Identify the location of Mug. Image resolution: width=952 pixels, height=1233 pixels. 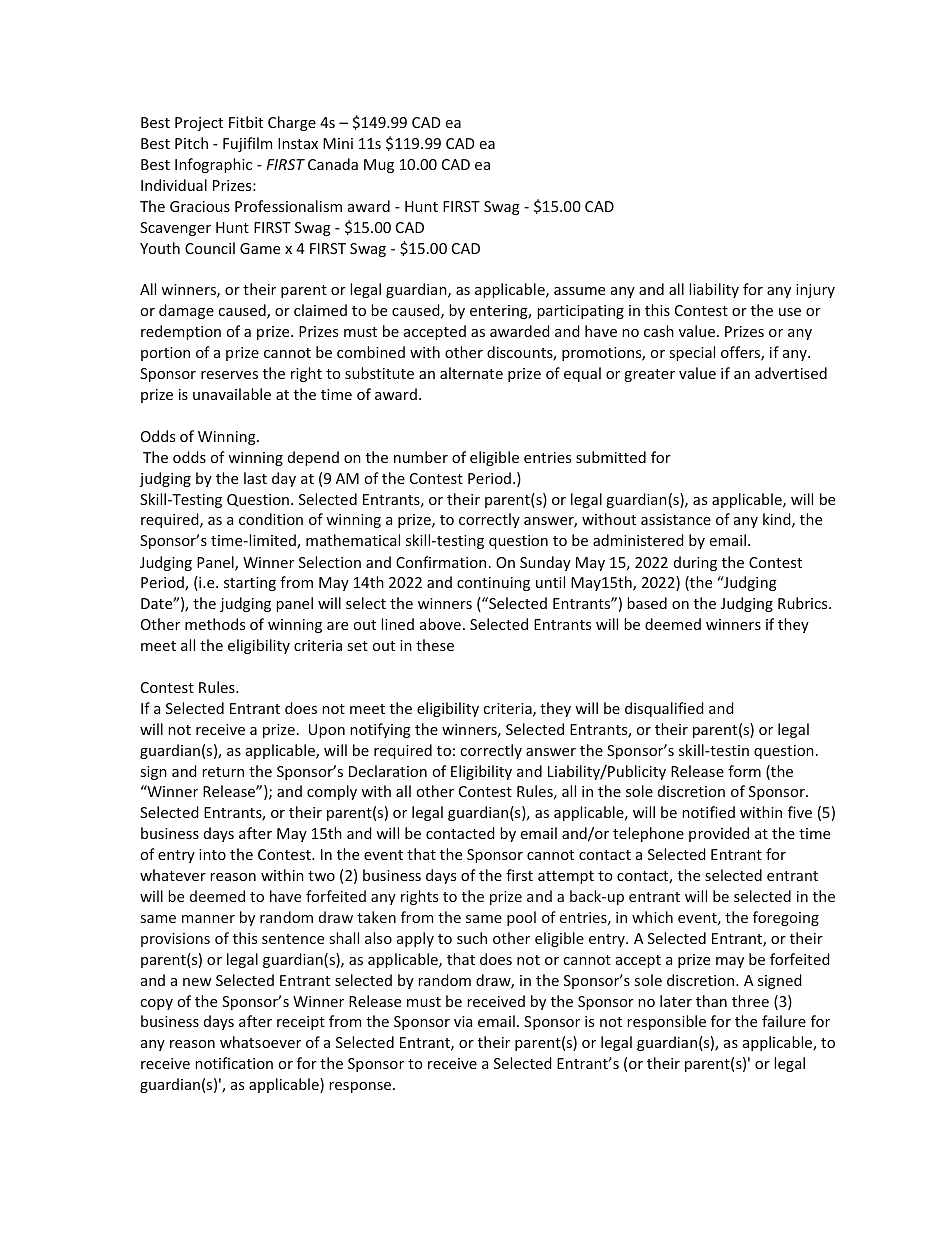
(379, 166).
